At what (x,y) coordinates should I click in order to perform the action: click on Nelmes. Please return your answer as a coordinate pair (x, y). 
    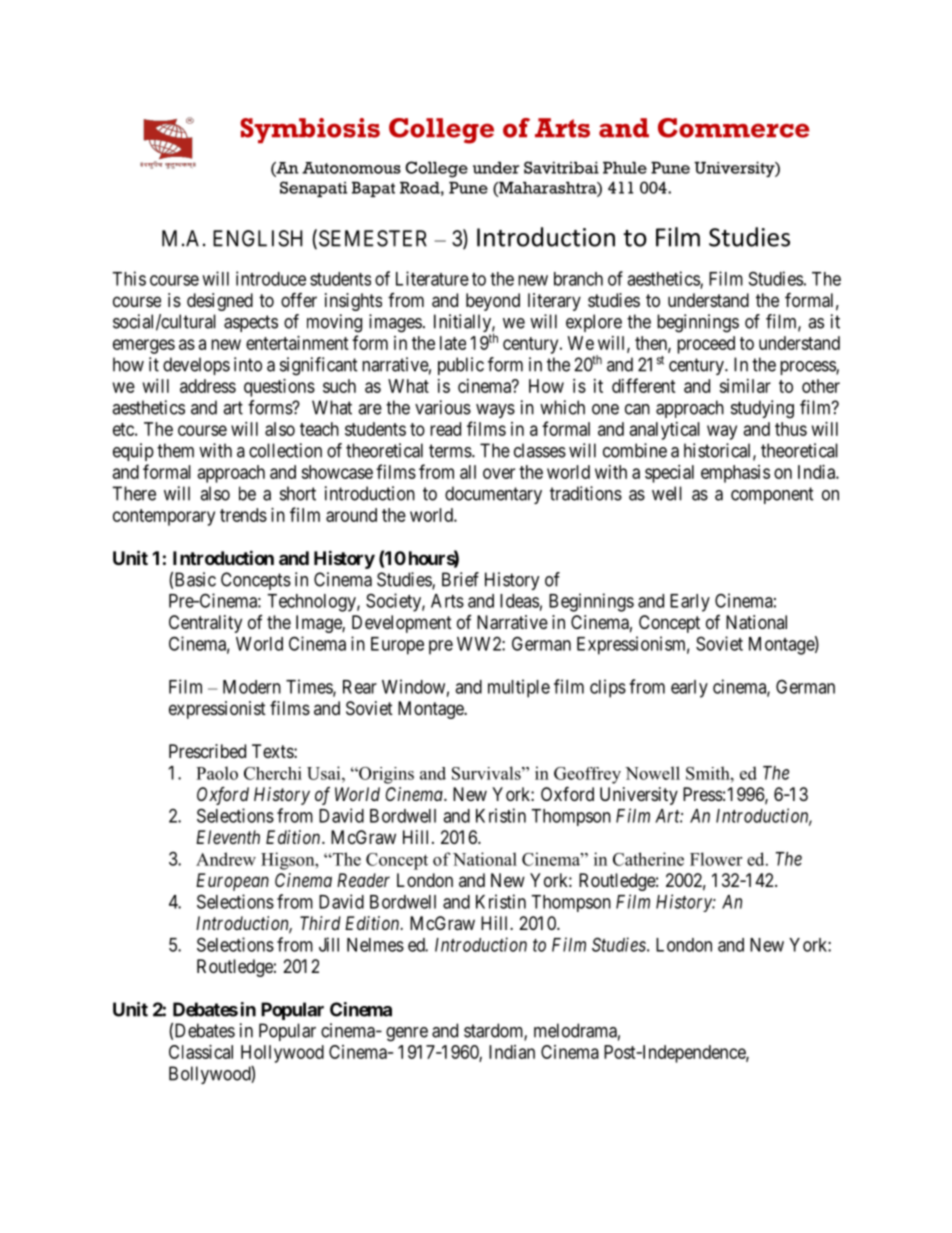
    Looking at the image, I should click on (375, 945).
